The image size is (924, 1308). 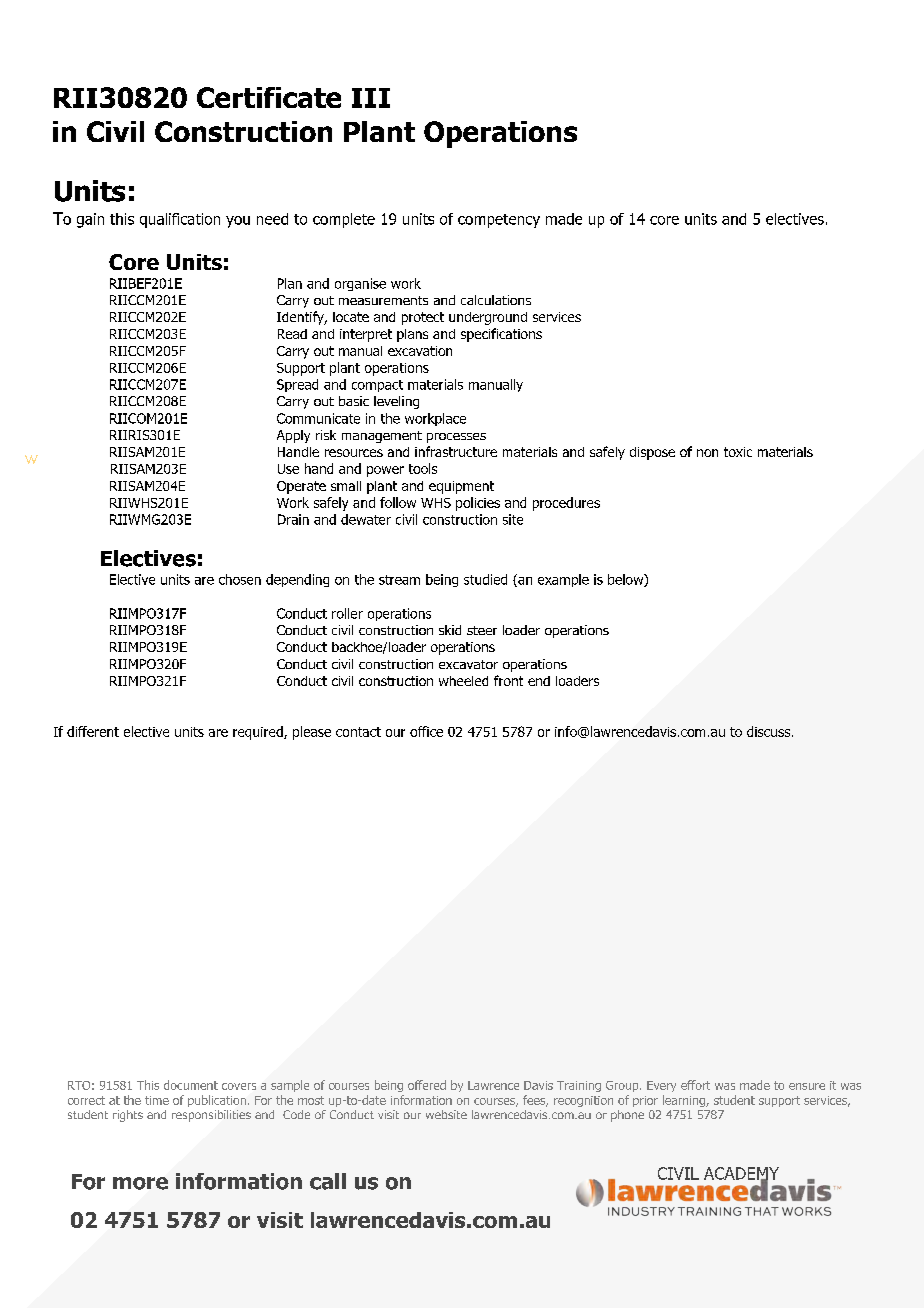 I want to click on document, so click(x=191, y=1085).
